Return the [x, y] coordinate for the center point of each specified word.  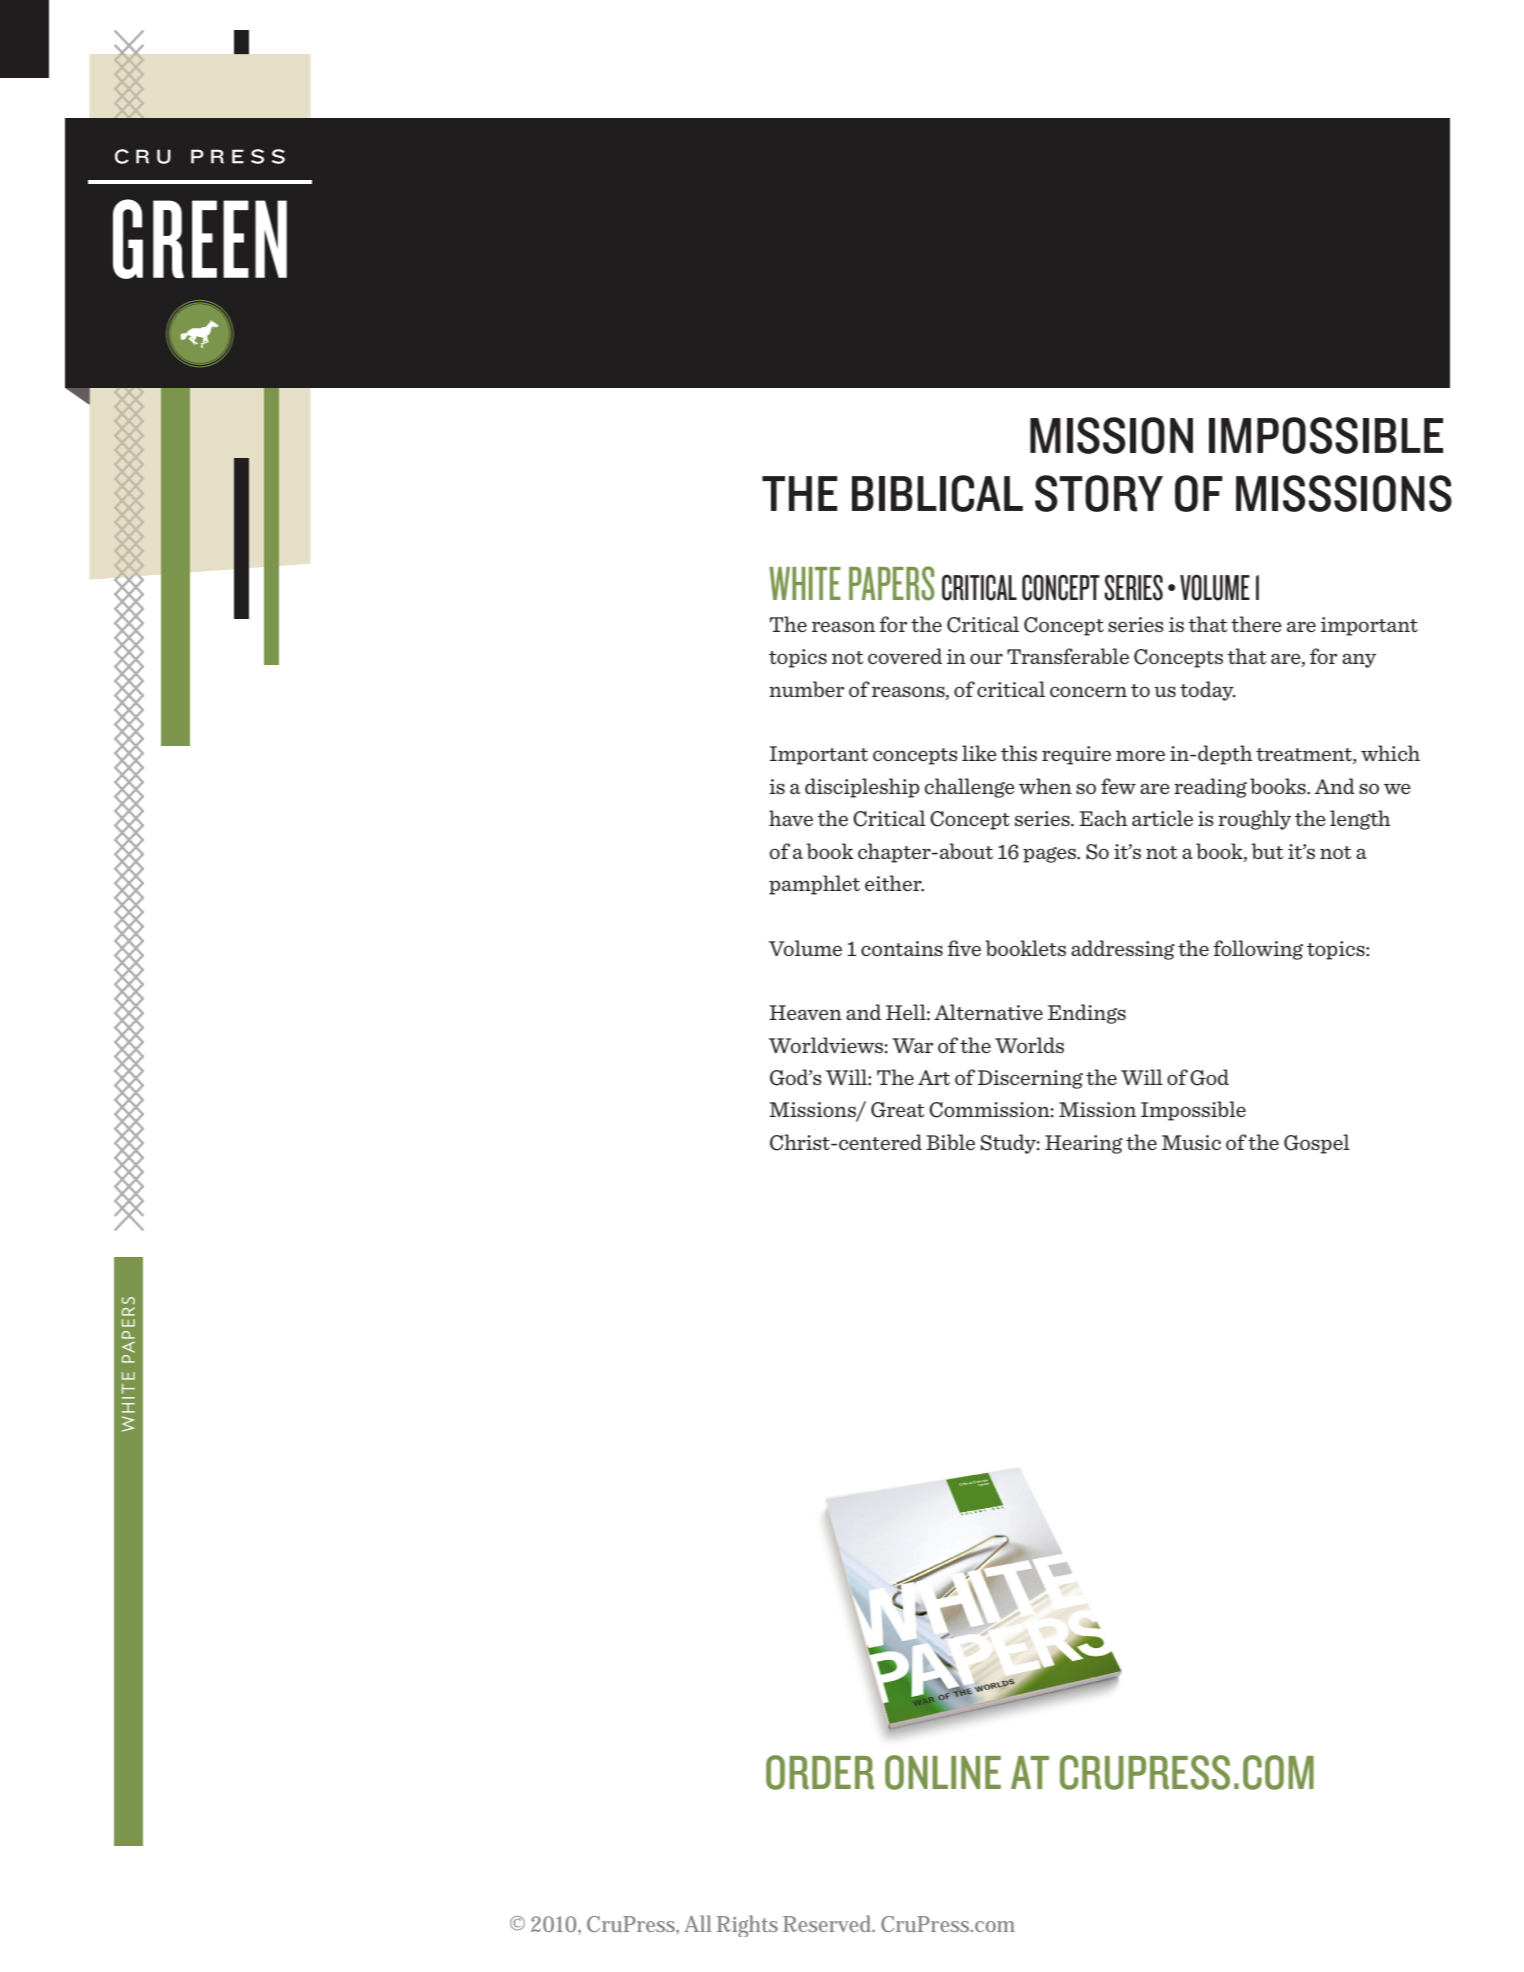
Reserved [829, 1923]
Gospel [1317, 1144]
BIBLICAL [937, 493]
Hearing [1084, 1144]
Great [897, 1110]
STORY [1099, 493]
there [1256, 624]
